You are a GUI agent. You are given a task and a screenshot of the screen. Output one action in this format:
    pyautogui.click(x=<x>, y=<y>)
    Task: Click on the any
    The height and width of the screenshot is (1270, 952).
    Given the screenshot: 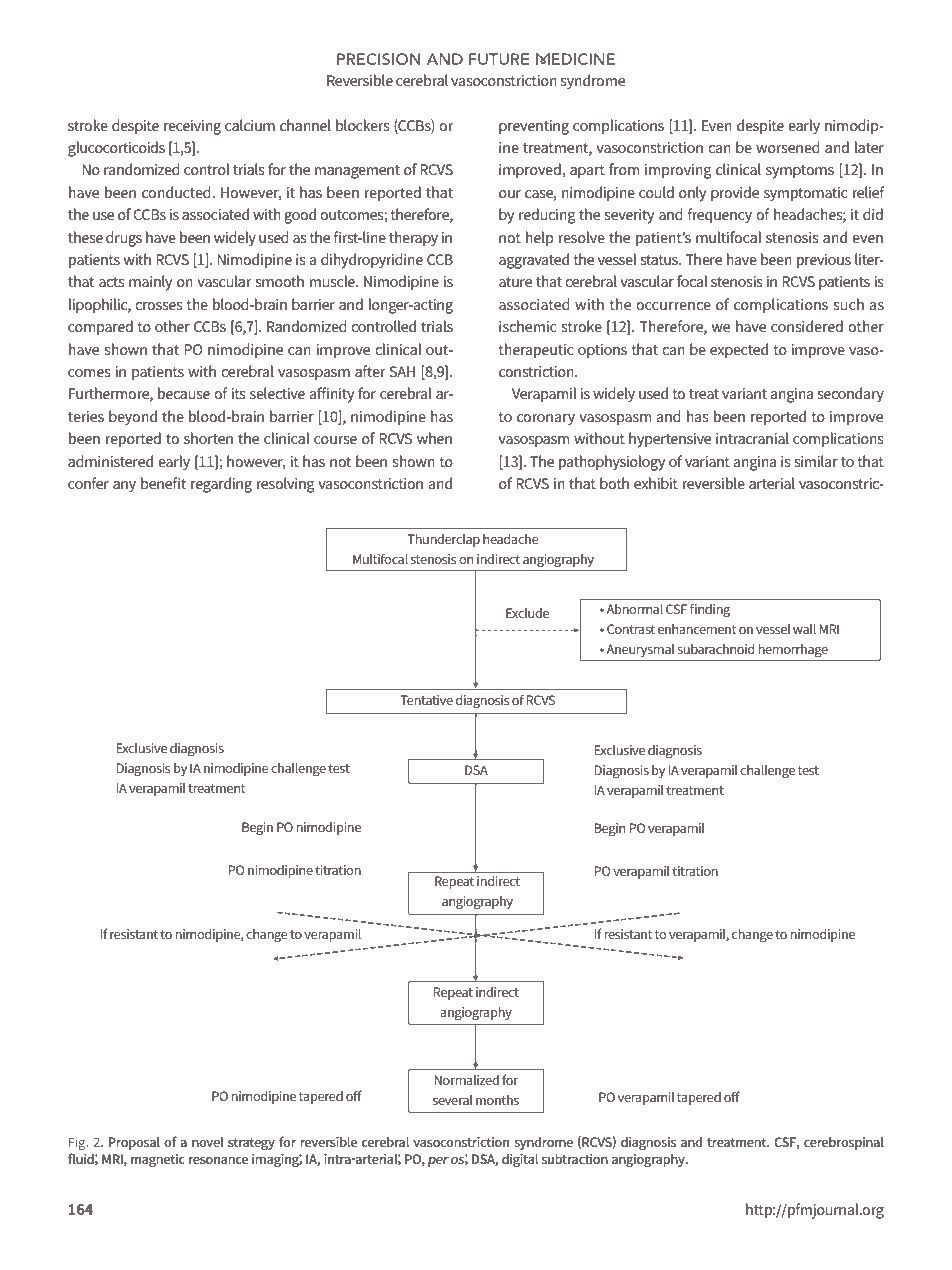 What is the action you would take?
    pyautogui.click(x=124, y=487)
